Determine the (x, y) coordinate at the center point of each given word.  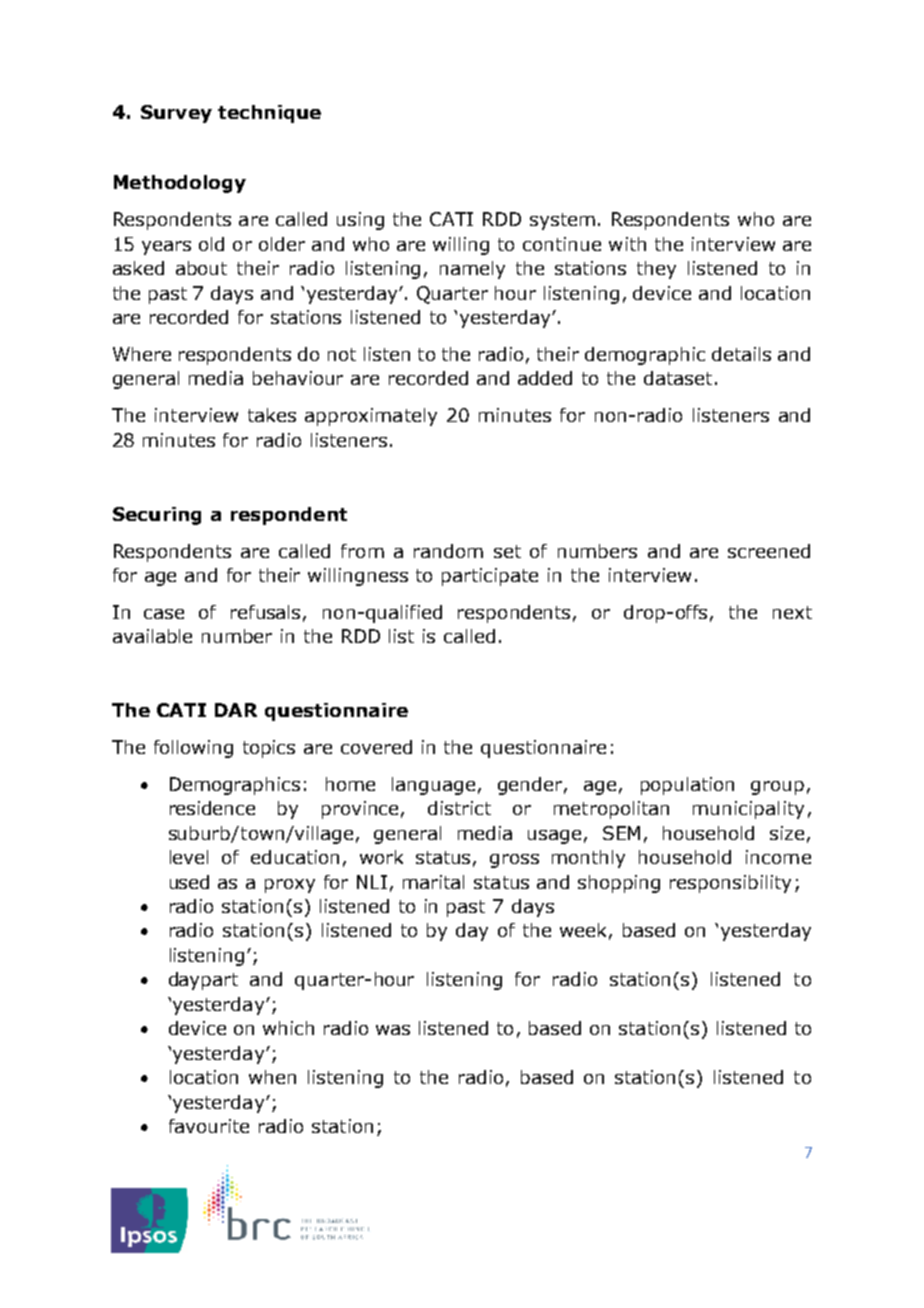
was (393, 1030)
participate (490, 577)
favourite (209, 1126)
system (562, 221)
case (164, 614)
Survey (176, 114)
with (627, 244)
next (792, 612)
